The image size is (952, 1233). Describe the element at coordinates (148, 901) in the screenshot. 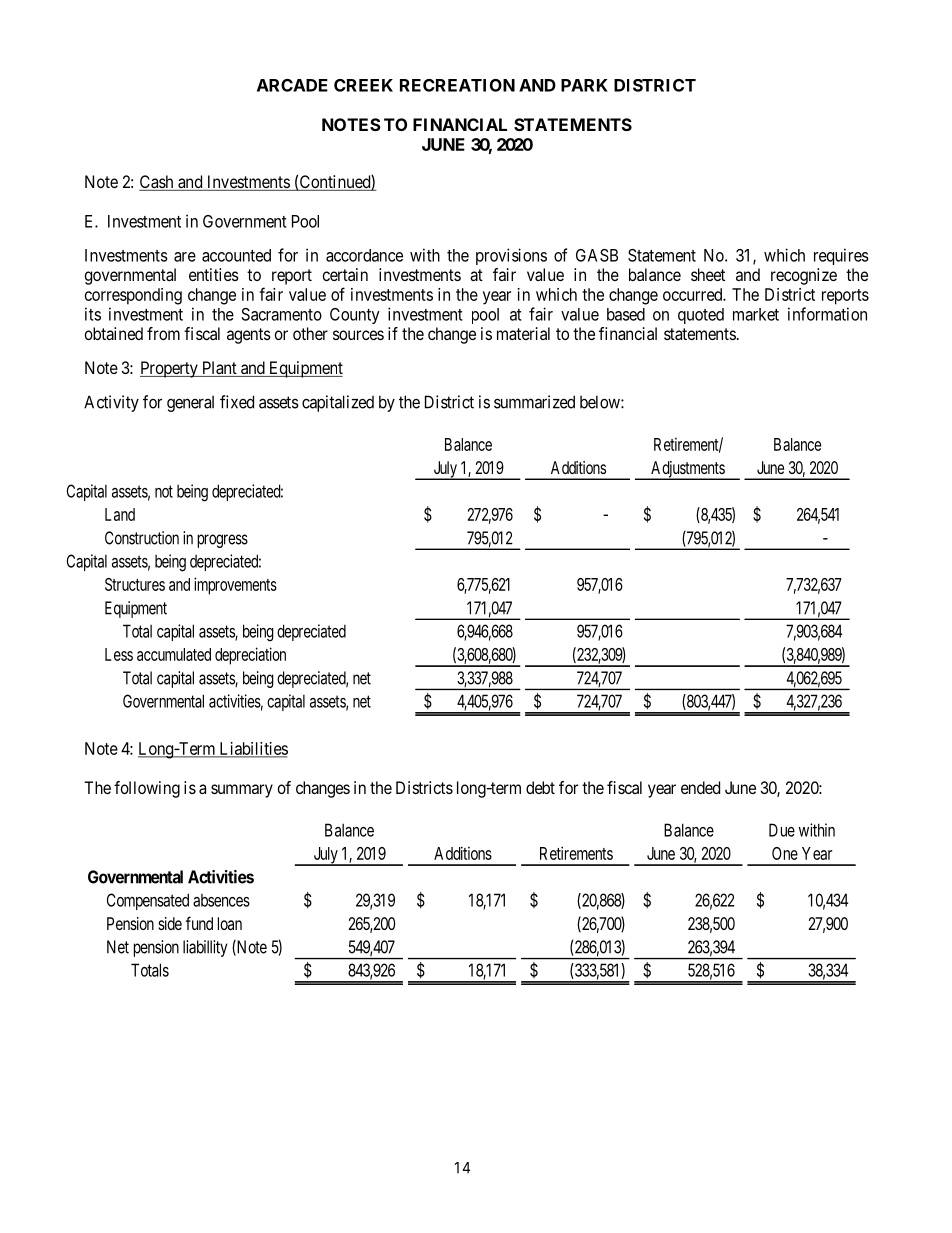

I see `Compensated` at that location.
